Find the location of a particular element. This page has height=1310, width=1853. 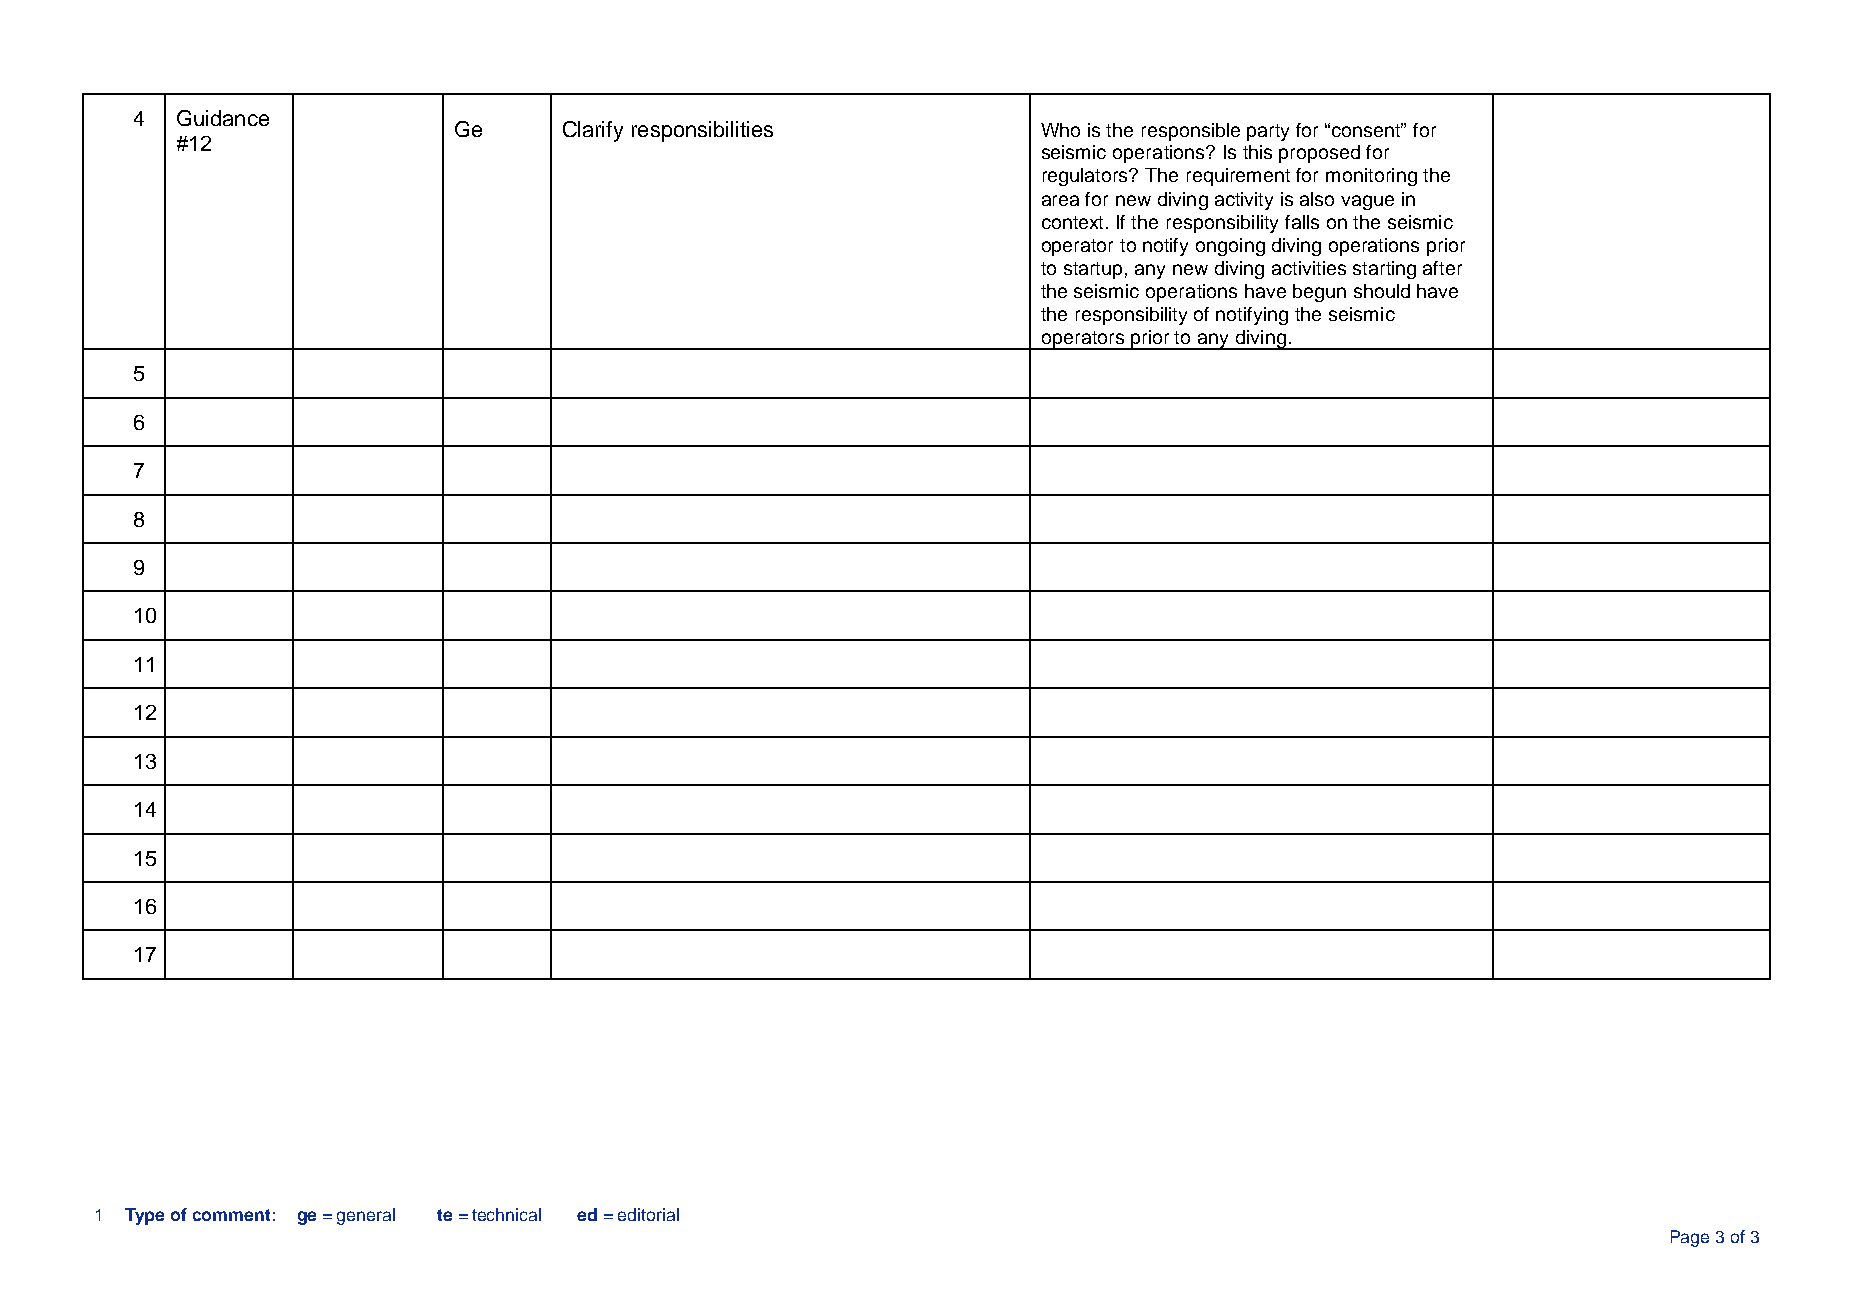

general is located at coordinates (366, 1216).
